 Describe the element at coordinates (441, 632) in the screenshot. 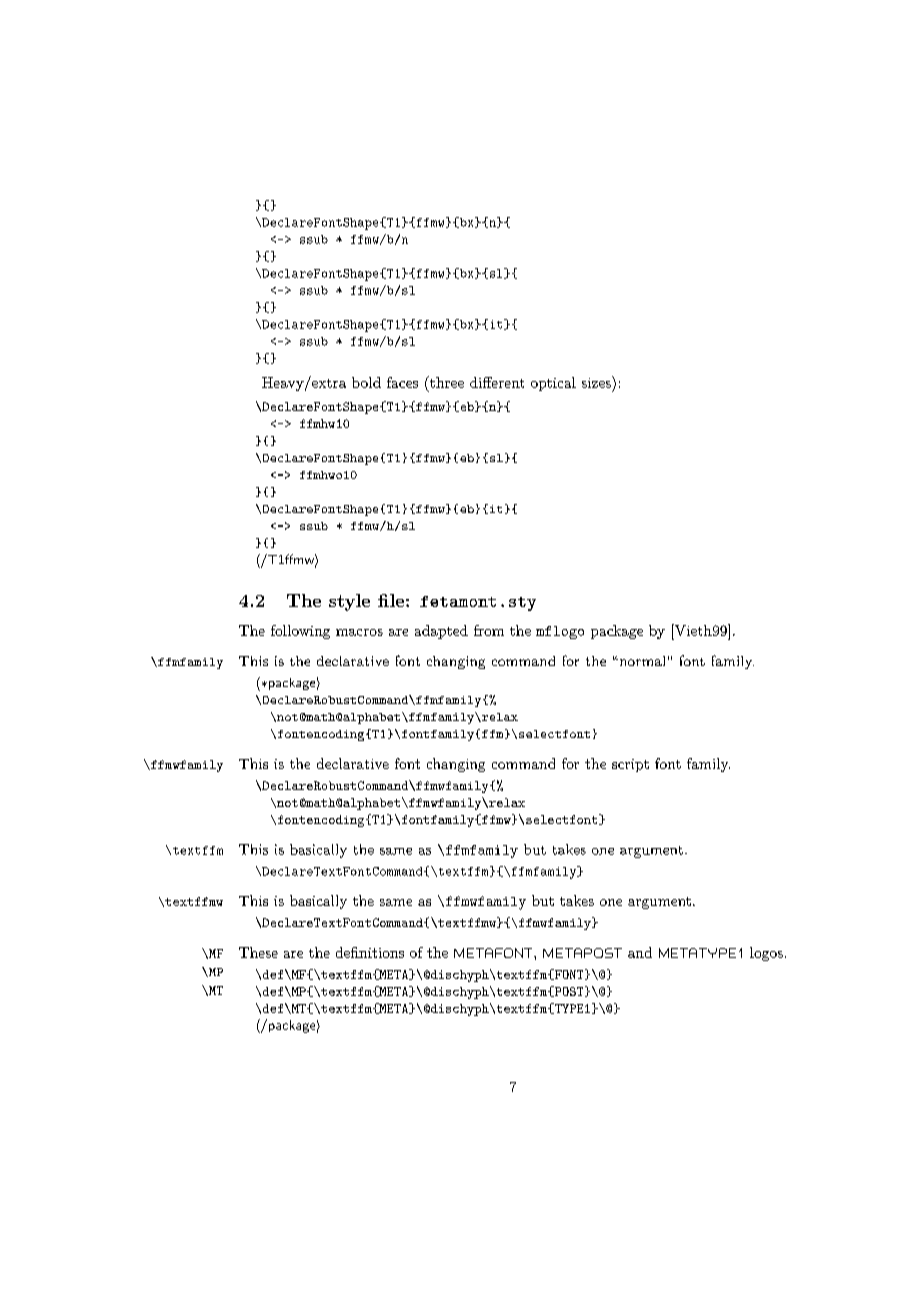

I see `adapted` at that location.
